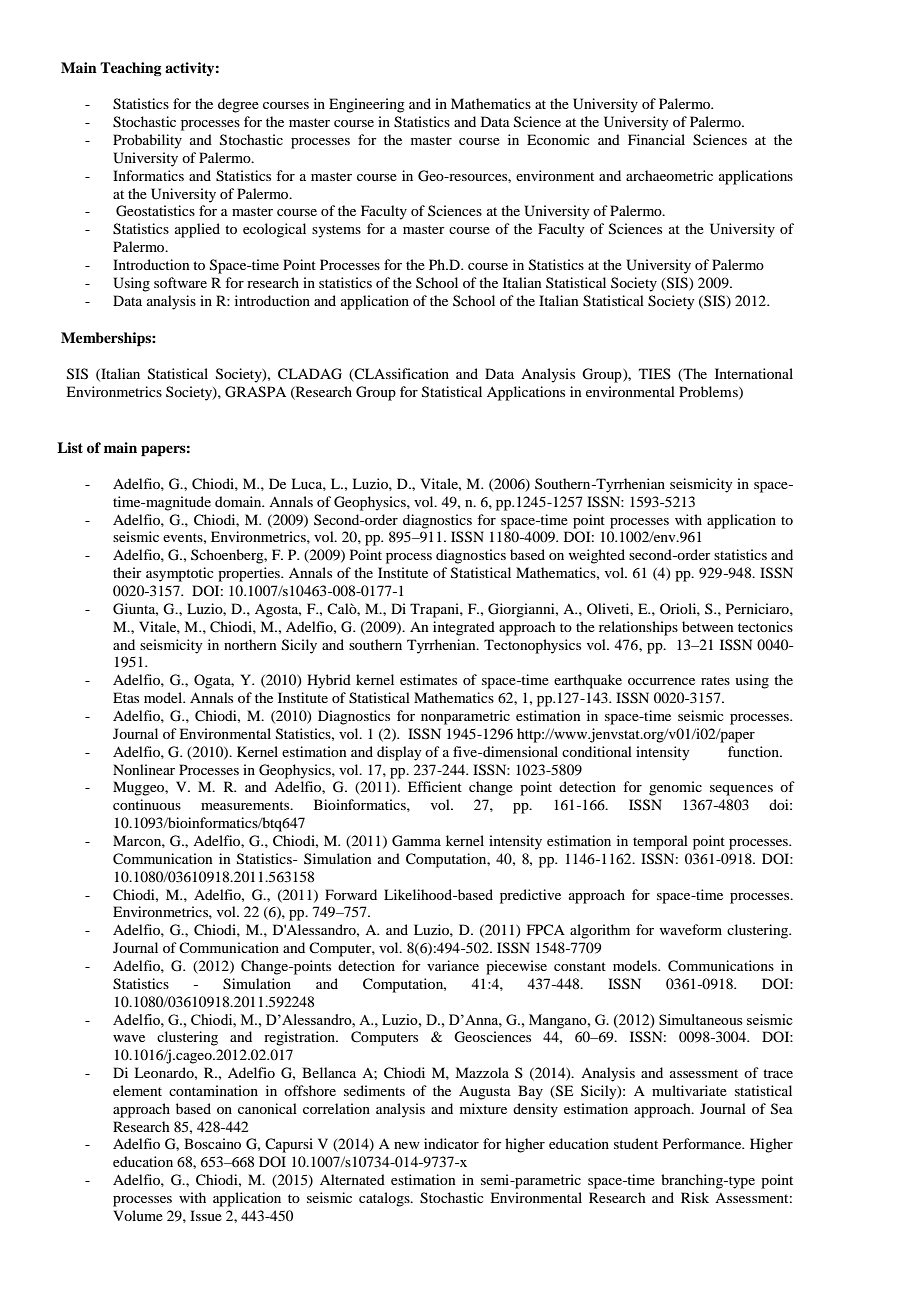 This screenshot has height=1307, width=924. Describe the element at coordinates (138, 1215) in the screenshot. I see `Volume` at that location.
